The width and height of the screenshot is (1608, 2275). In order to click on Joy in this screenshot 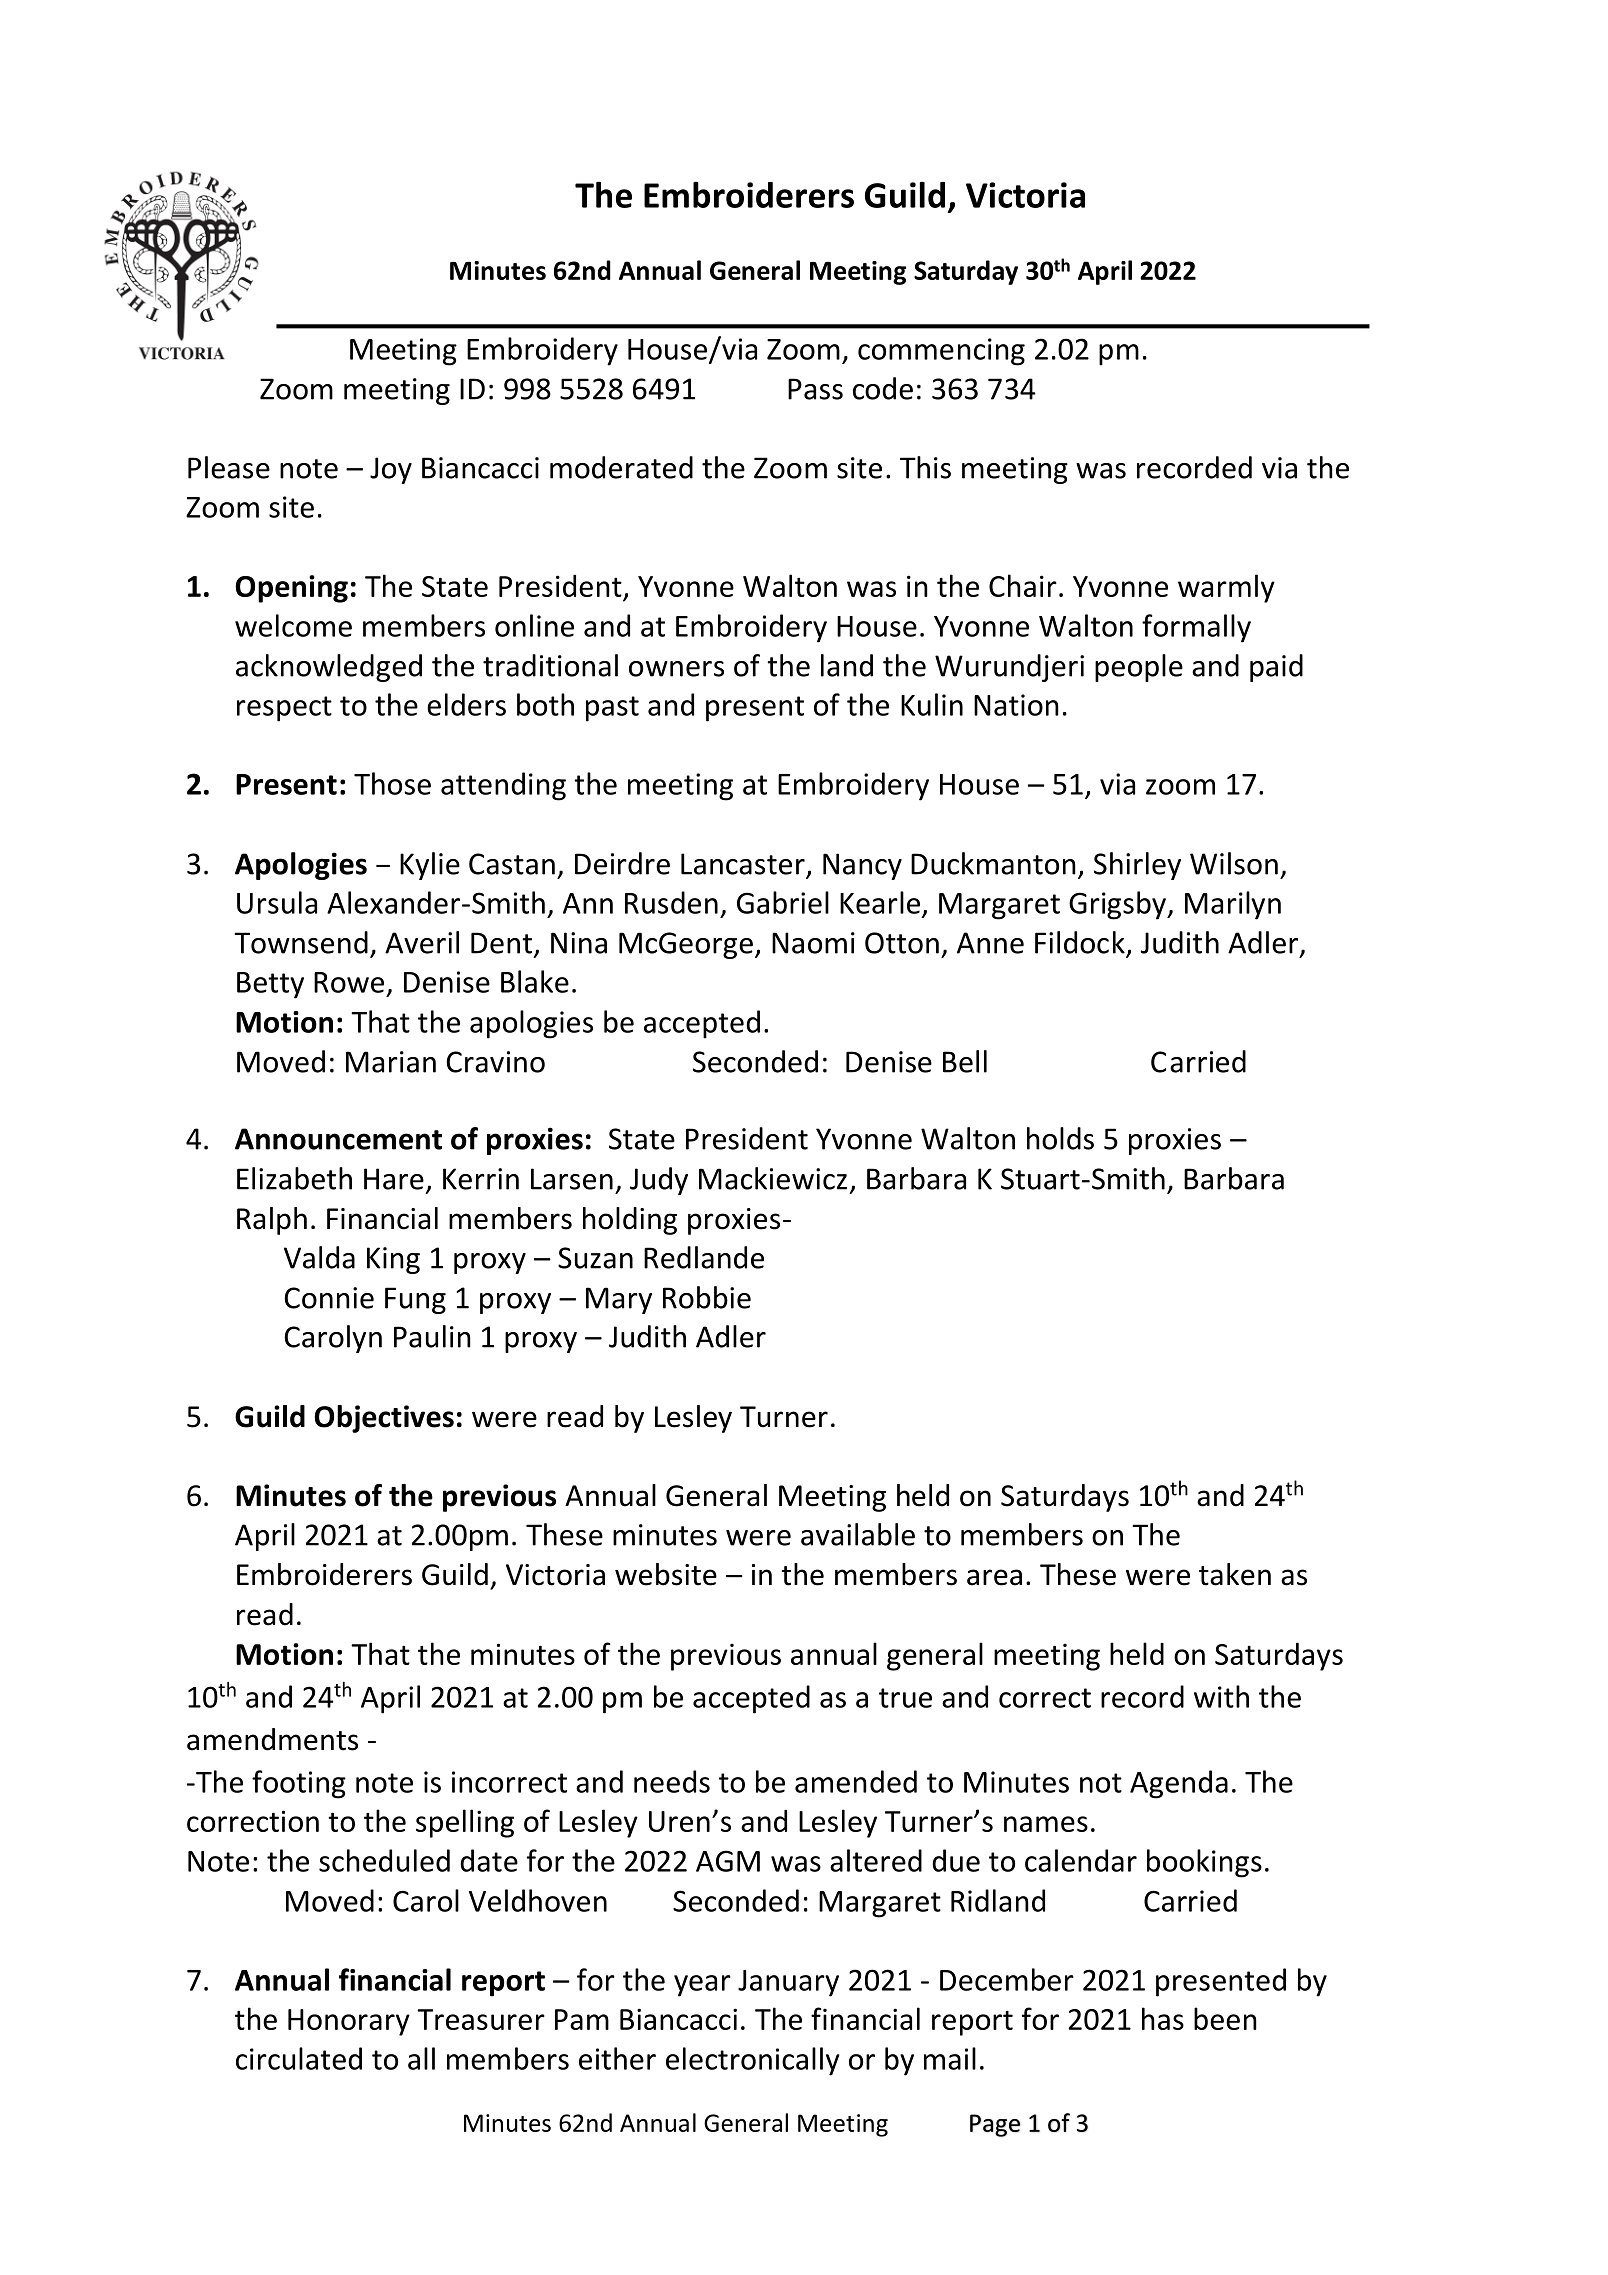, I will do `click(391, 470)`.
